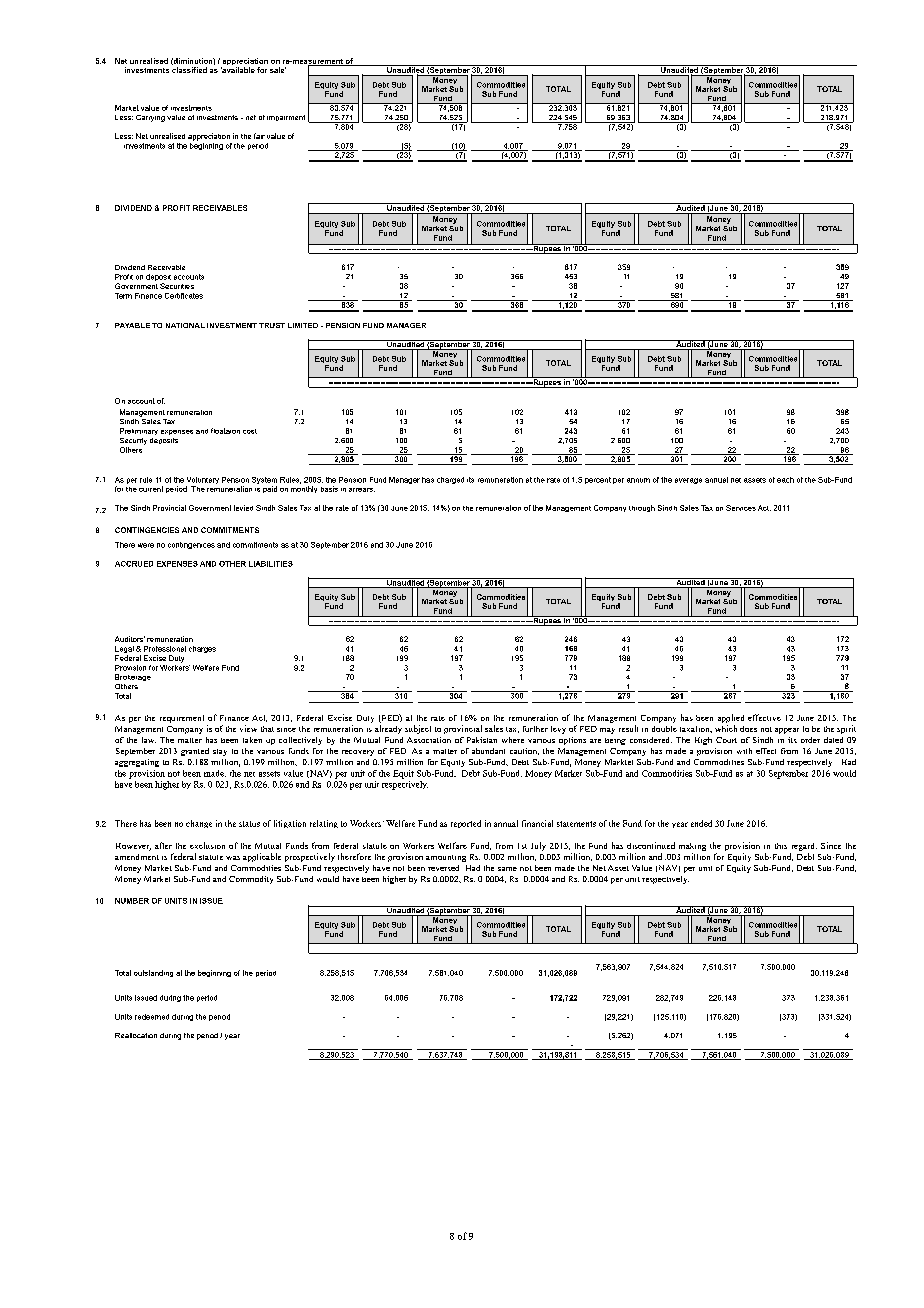 The width and height of the screenshot is (924, 1308). I want to click on classified, so click(189, 70).
